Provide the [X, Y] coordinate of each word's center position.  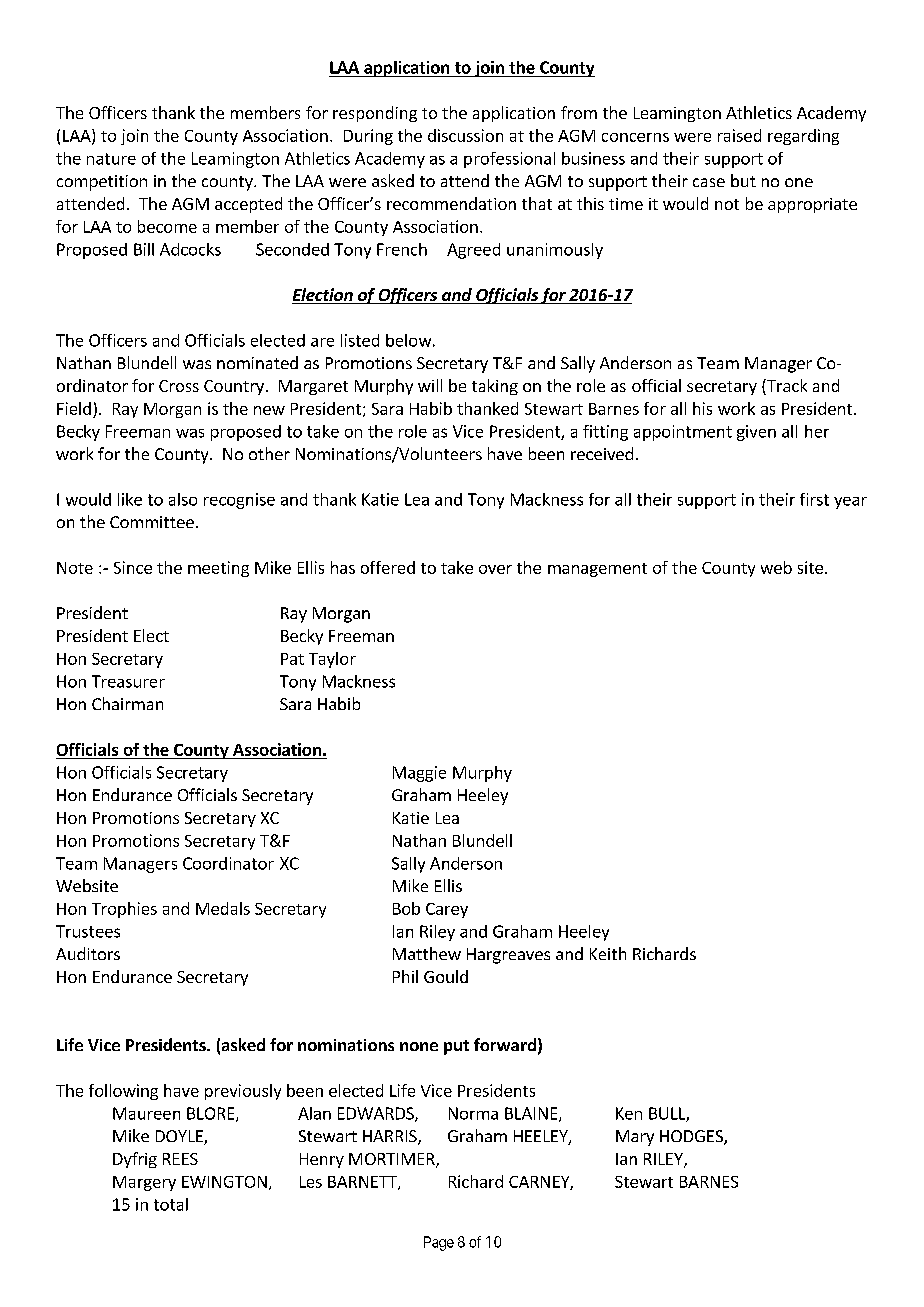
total [171, 1204]
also [183, 499]
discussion [465, 135]
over [495, 569]
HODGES [692, 1137]
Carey [447, 910]
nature [111, 159]
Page [439, 1243]
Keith [608, 953]
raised [739, 135]
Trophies [124, 910]
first [814, 499]
